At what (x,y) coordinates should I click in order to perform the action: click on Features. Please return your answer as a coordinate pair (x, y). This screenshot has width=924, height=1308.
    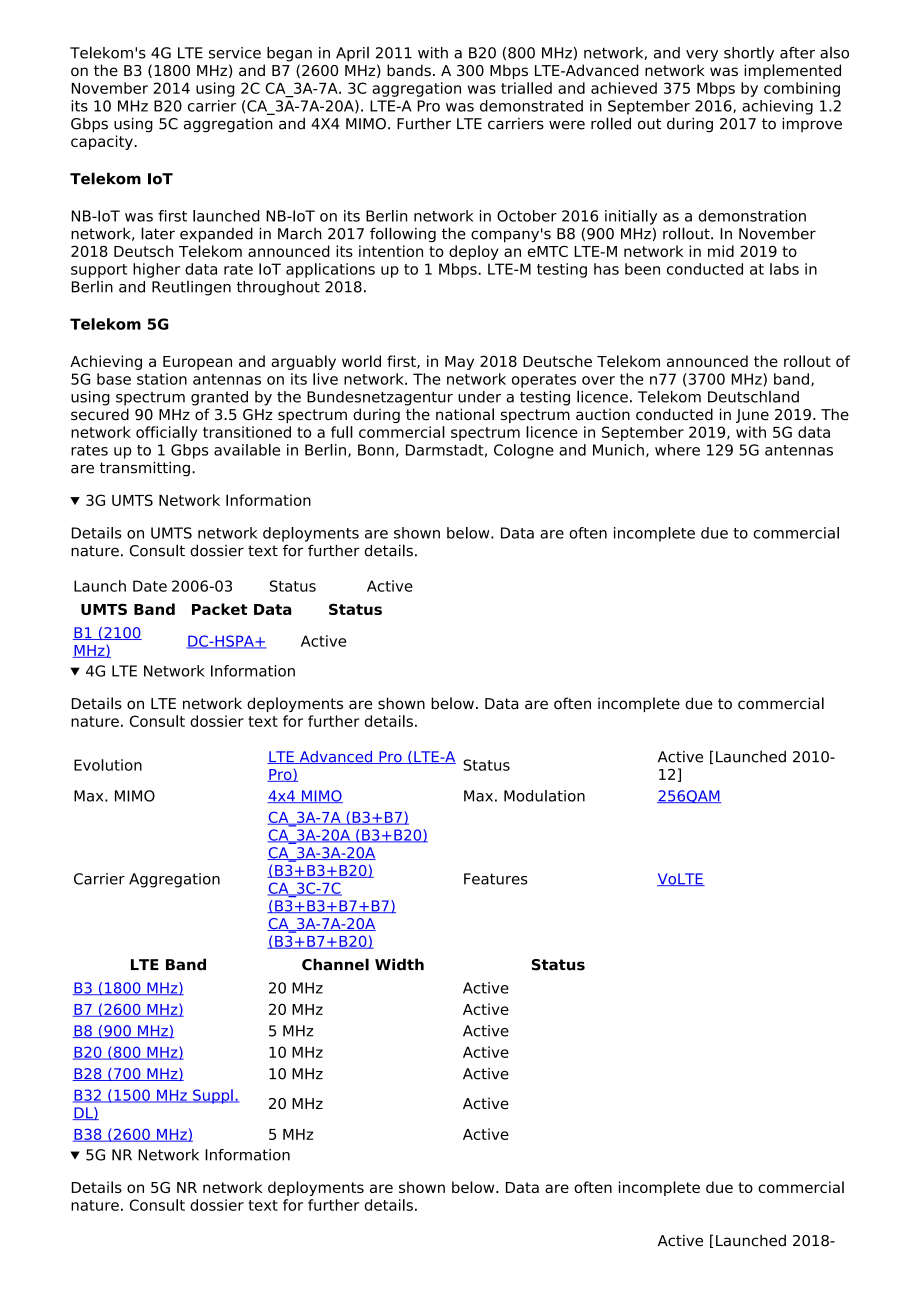
    Looking at the image, I should click on (496, 879).
